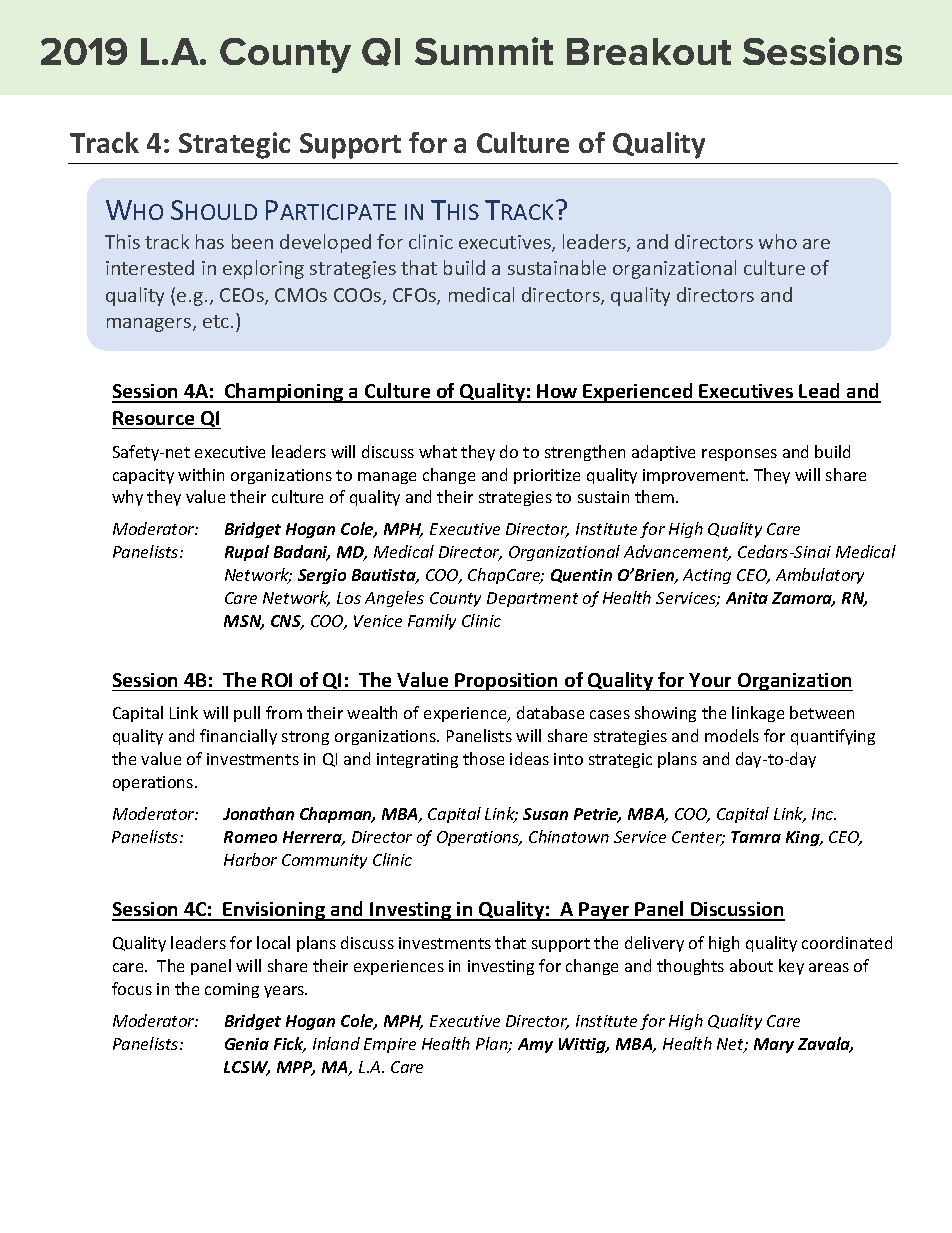 The image size is (952, 1233). What do you see at coordinates (438, 451) in the image?
I see `what` at bounding box center [438, 451].
